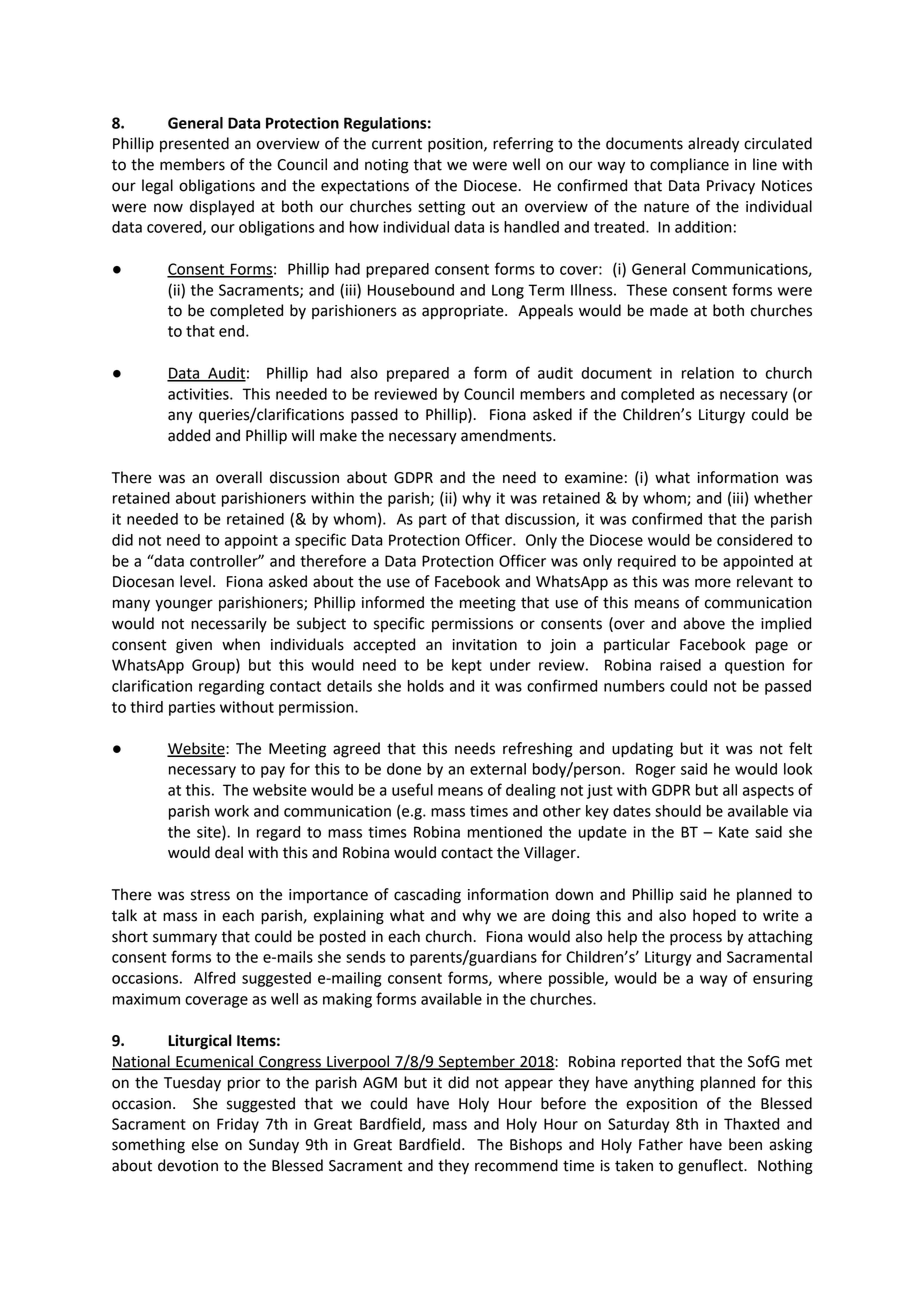 This image has width=924, height=1308. I want to click on kept, so click(467, 666).
